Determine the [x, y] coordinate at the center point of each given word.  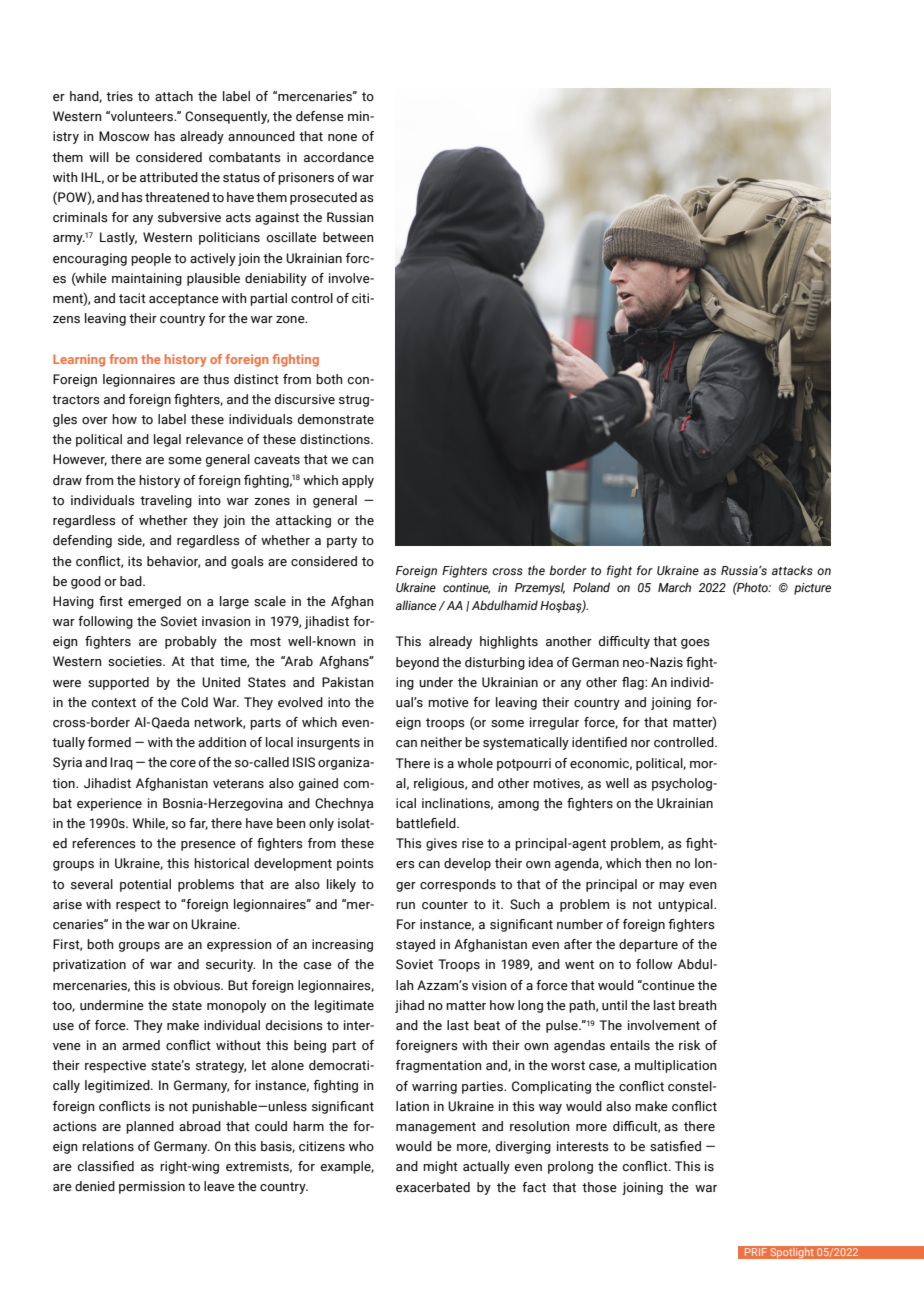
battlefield [427, 823]
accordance [339, 157]
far [198, 824]
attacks [792, 570]
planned [150, 1127]
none [342, 137]
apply [358, 481]
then [658, 863]
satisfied [675, 1146]
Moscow [124, 136]
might [440, 1167]
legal [167, 440]
